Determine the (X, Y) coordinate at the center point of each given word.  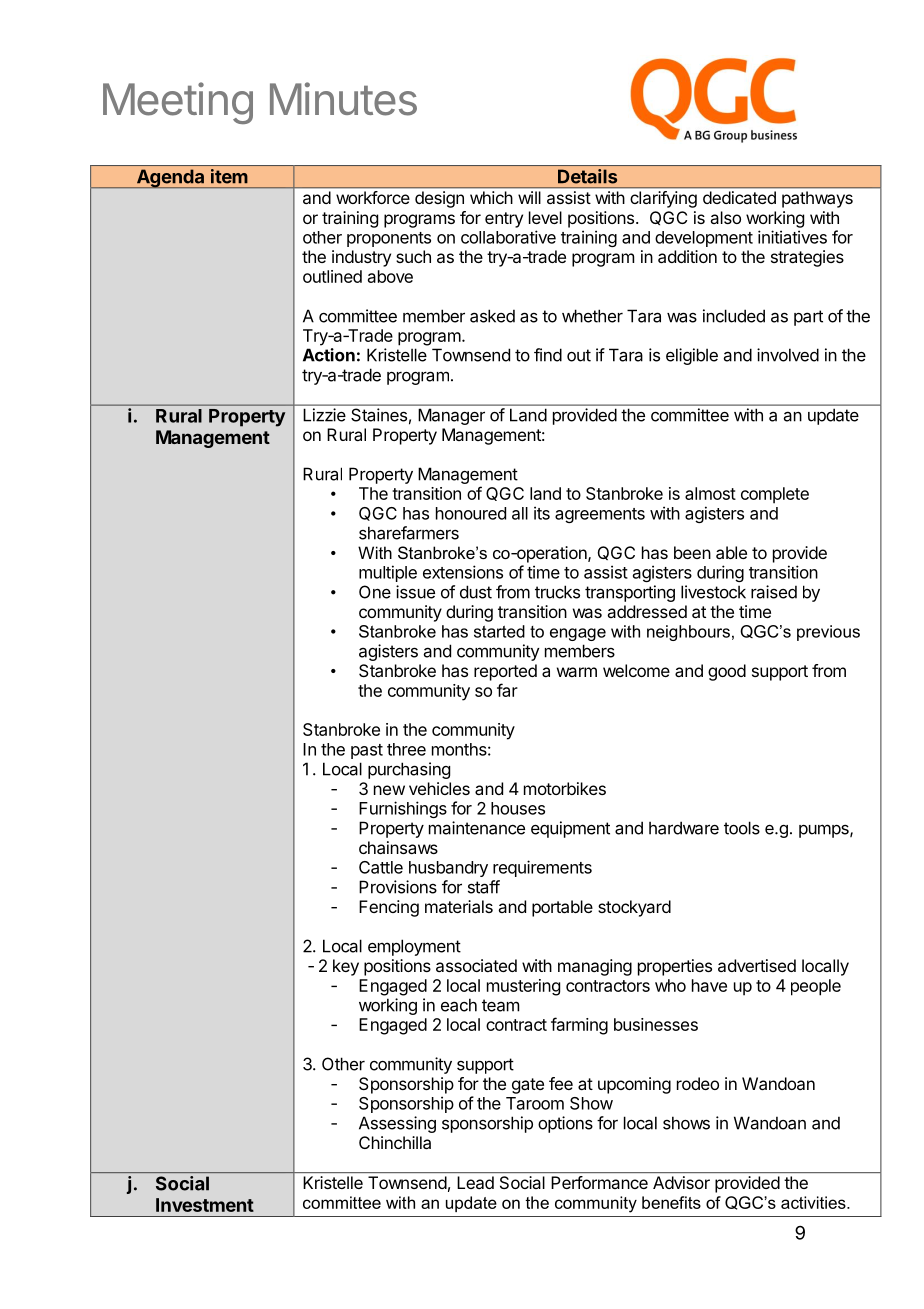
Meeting (178, 103)
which (491, 197)
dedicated (739, 197)
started (499, 631)
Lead (476, 1182)
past (367, 751)
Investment (205, 1205)
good (727, 672)
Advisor (681, 1182)
